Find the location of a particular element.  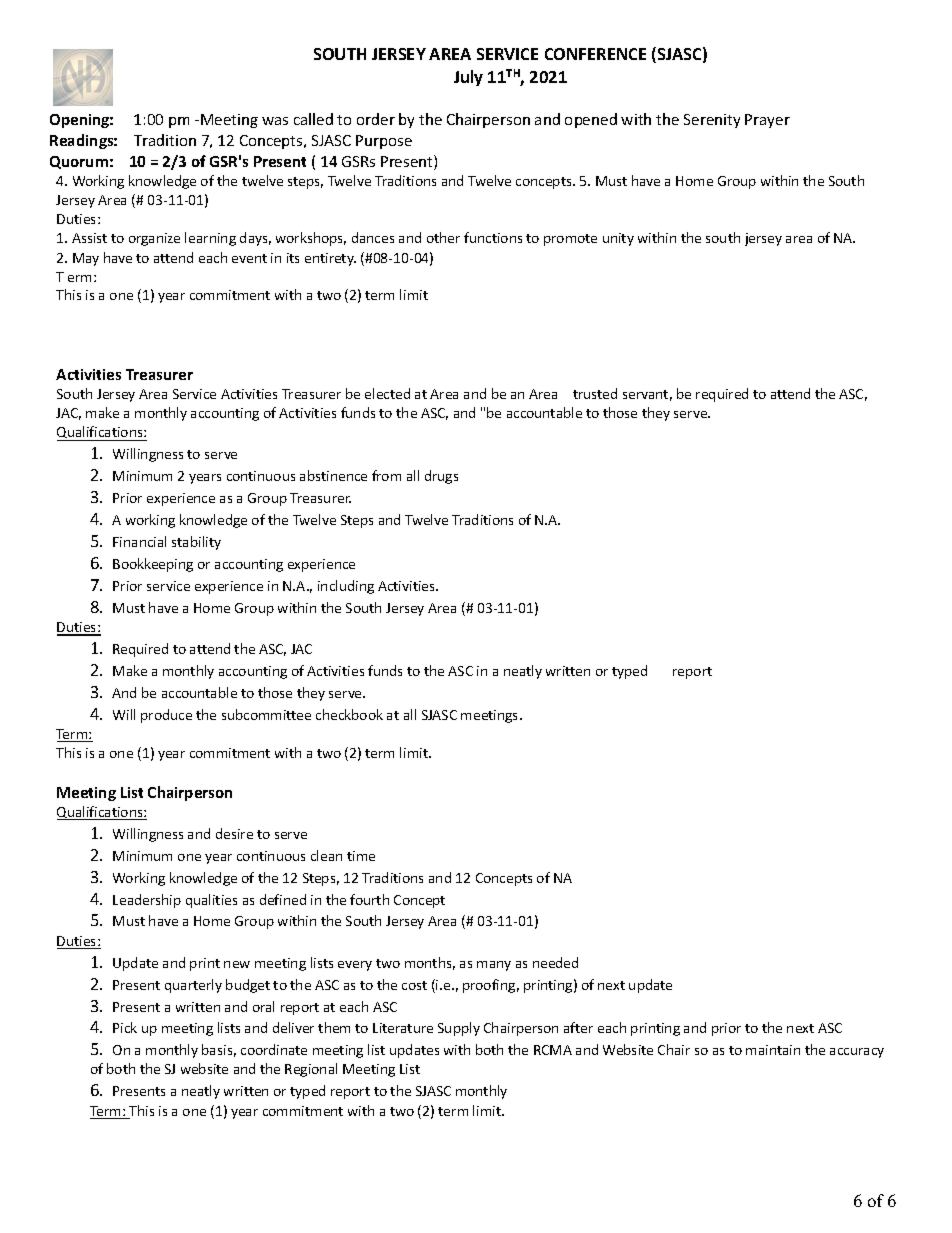

checkbook is located at coordinates (349, 714).
